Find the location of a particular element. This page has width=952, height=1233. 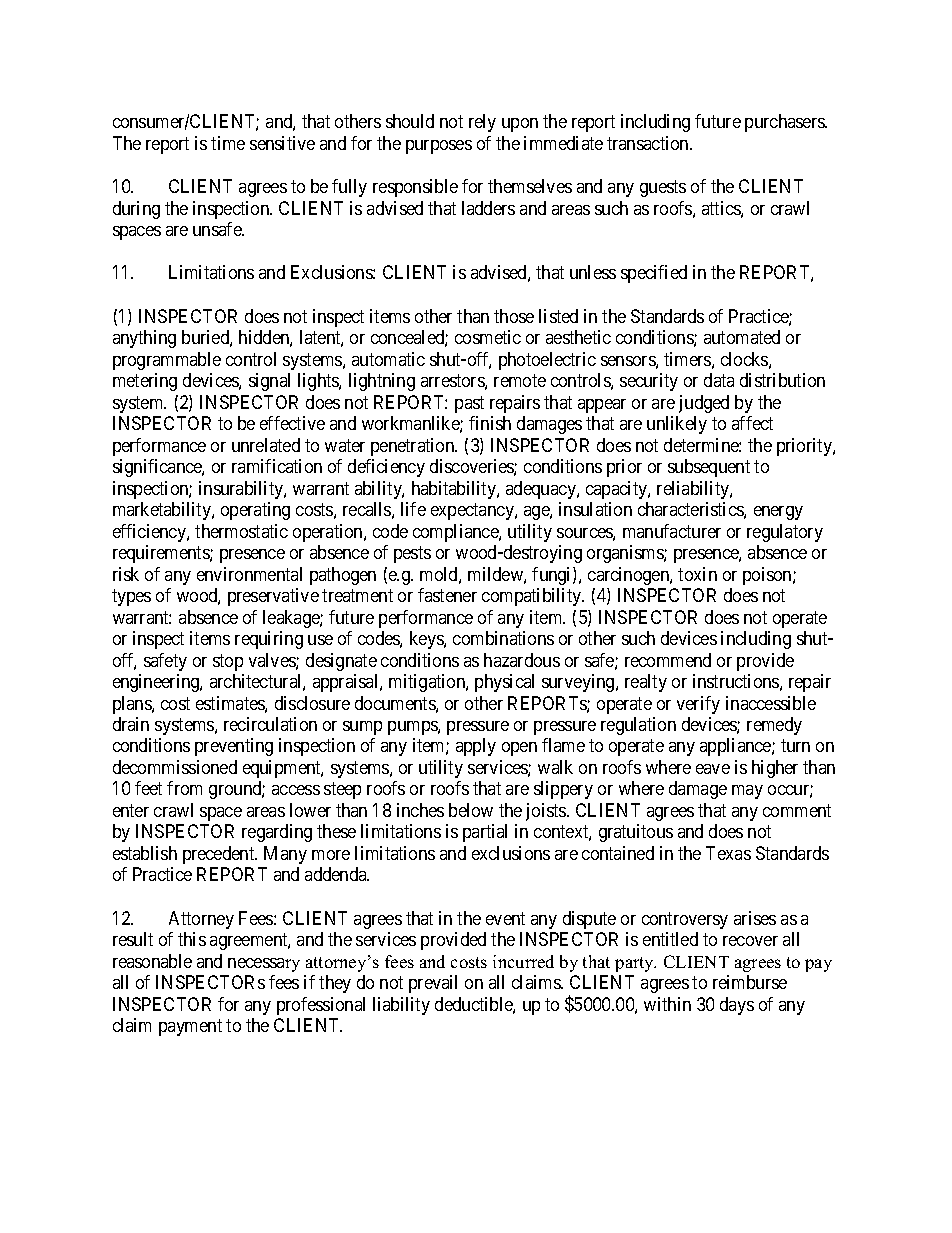

sensitive is located at coordinates (282, 143).
